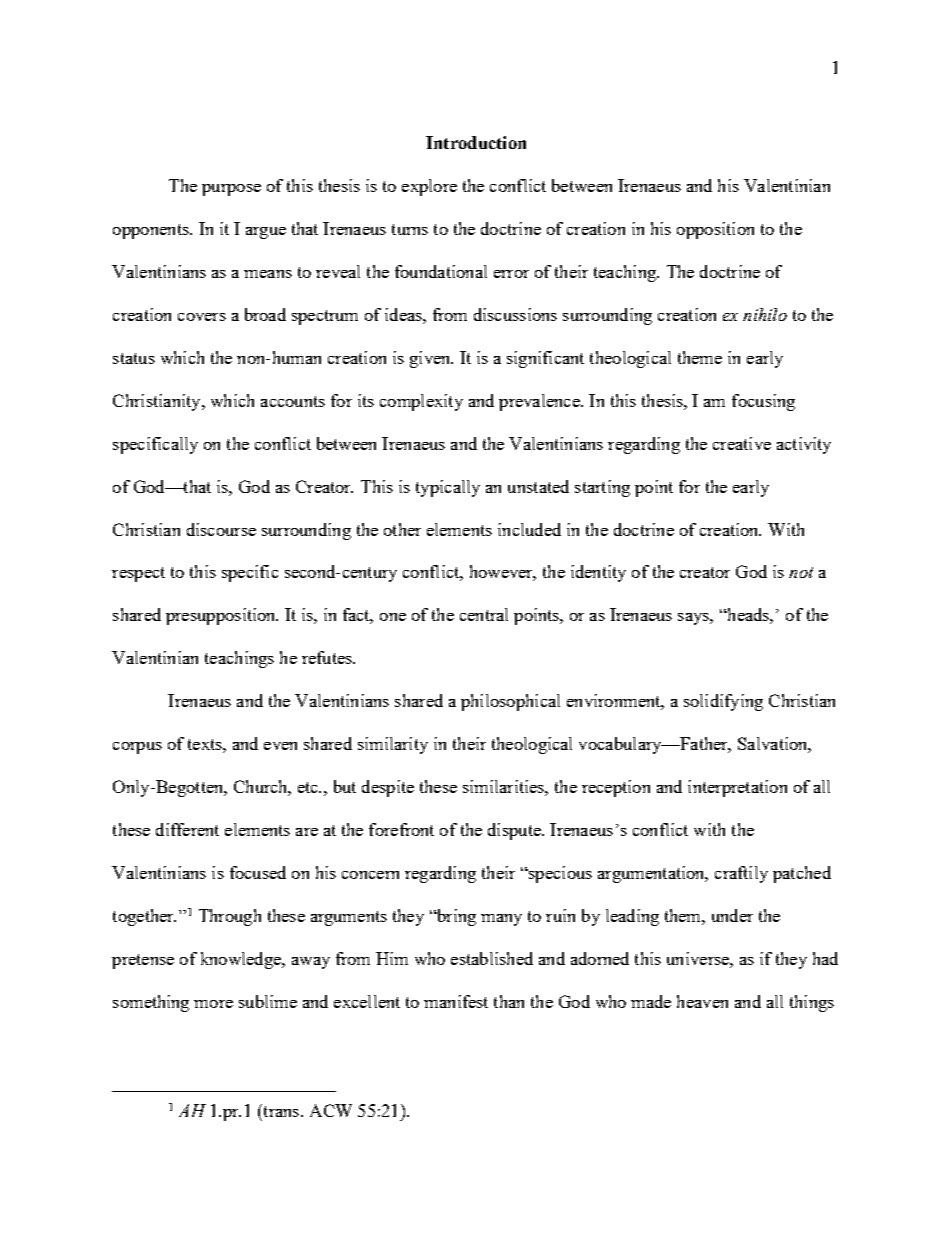  I want to click on central, so click(484, 614).
